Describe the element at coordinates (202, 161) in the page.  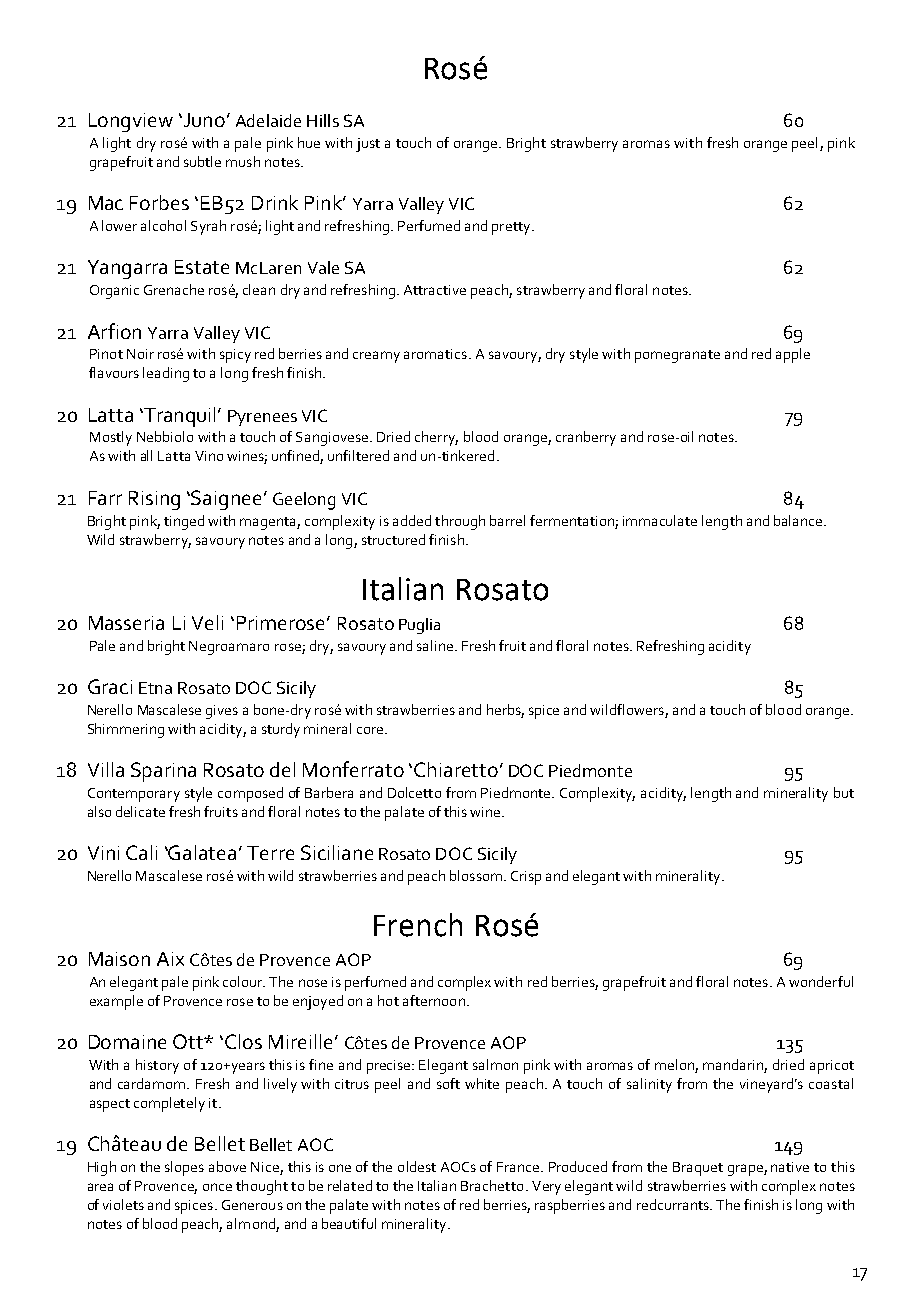
I see `subtle` at that location.
